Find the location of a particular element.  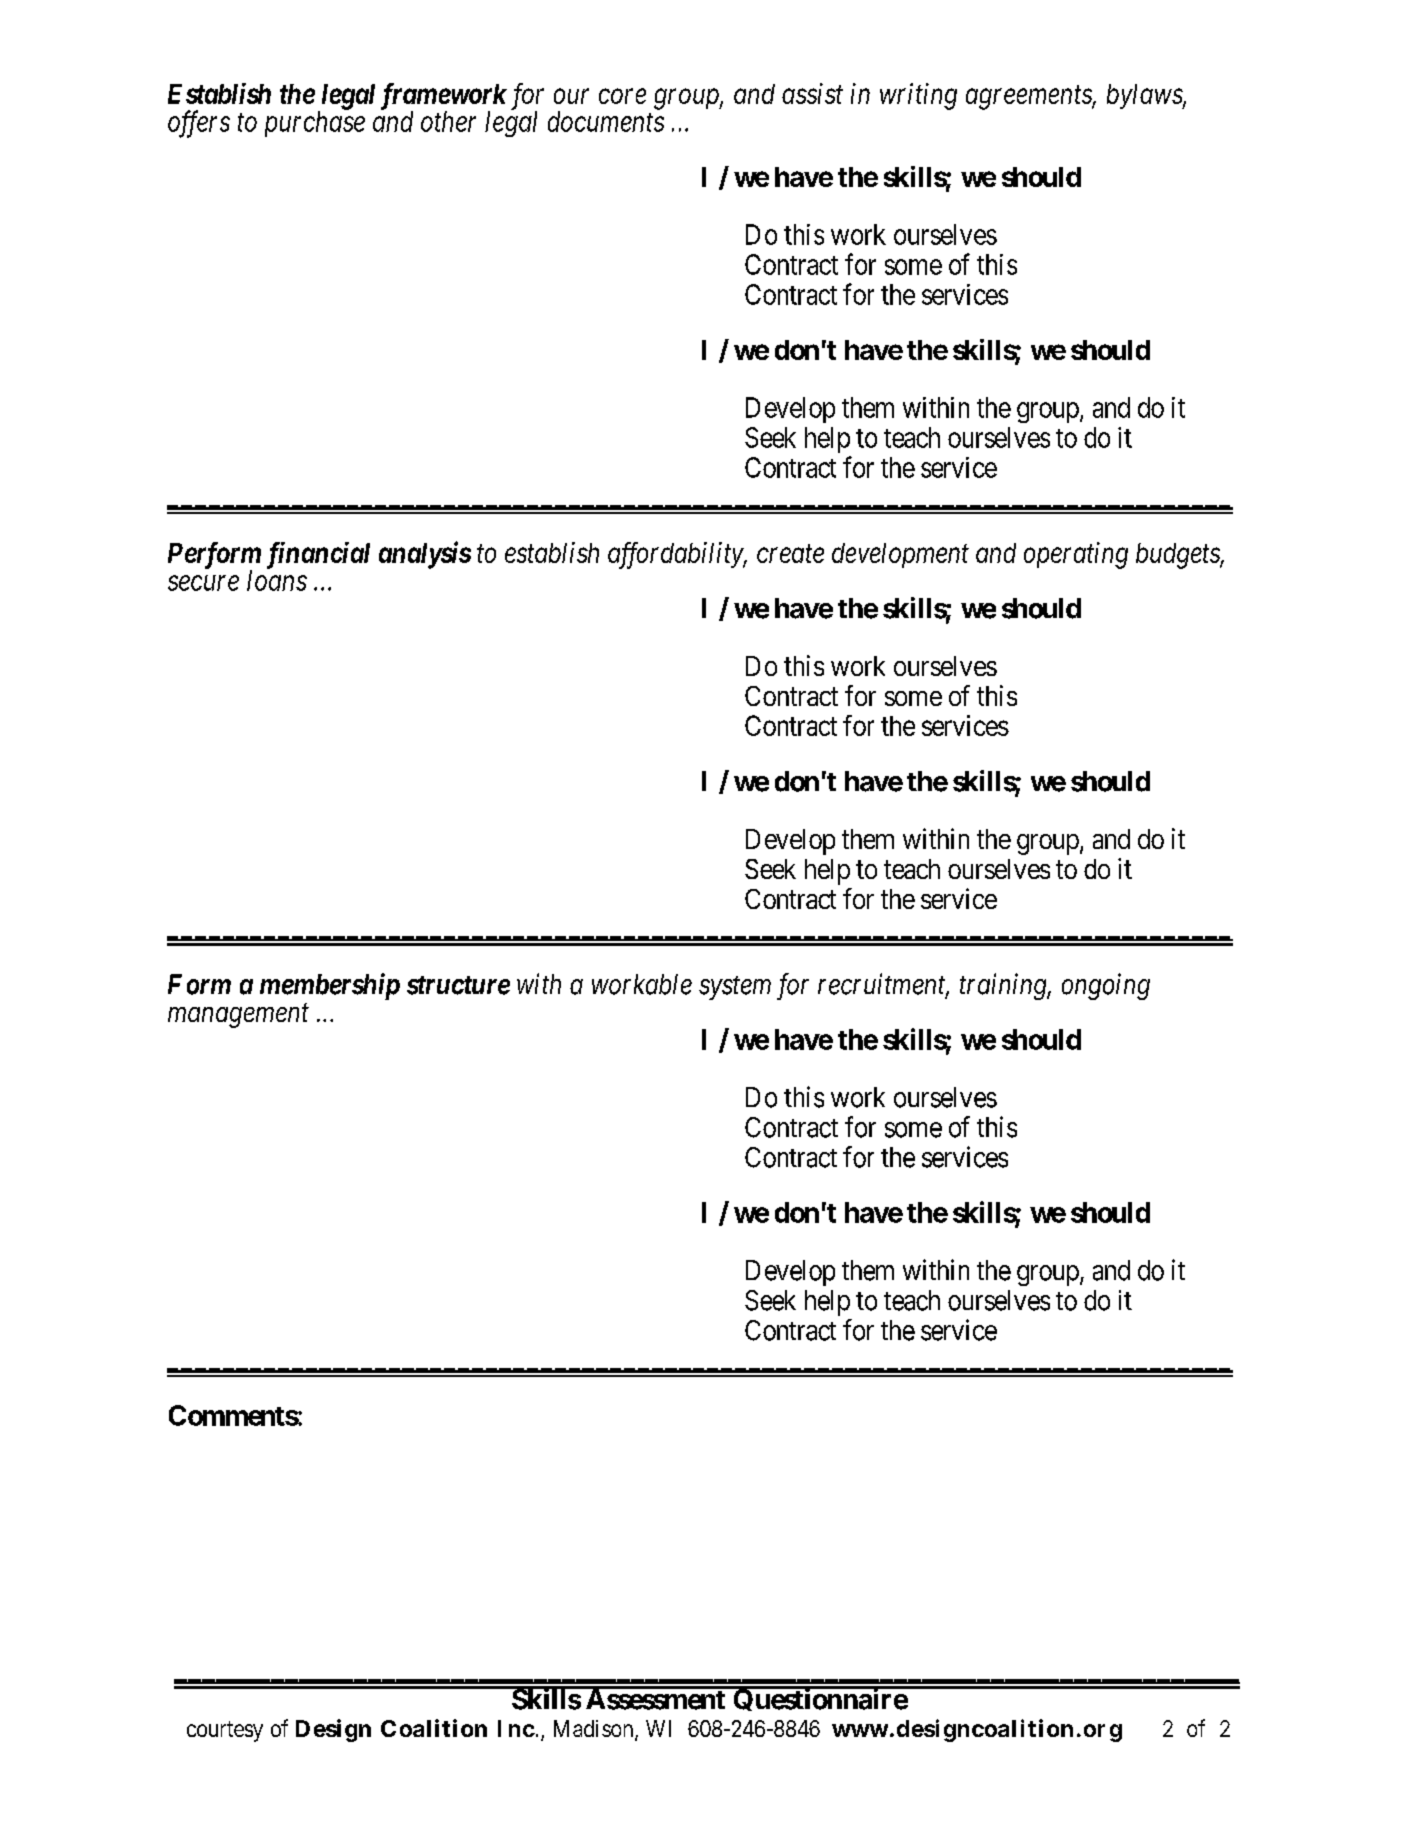

management is located at coordinates (238, 1016).
